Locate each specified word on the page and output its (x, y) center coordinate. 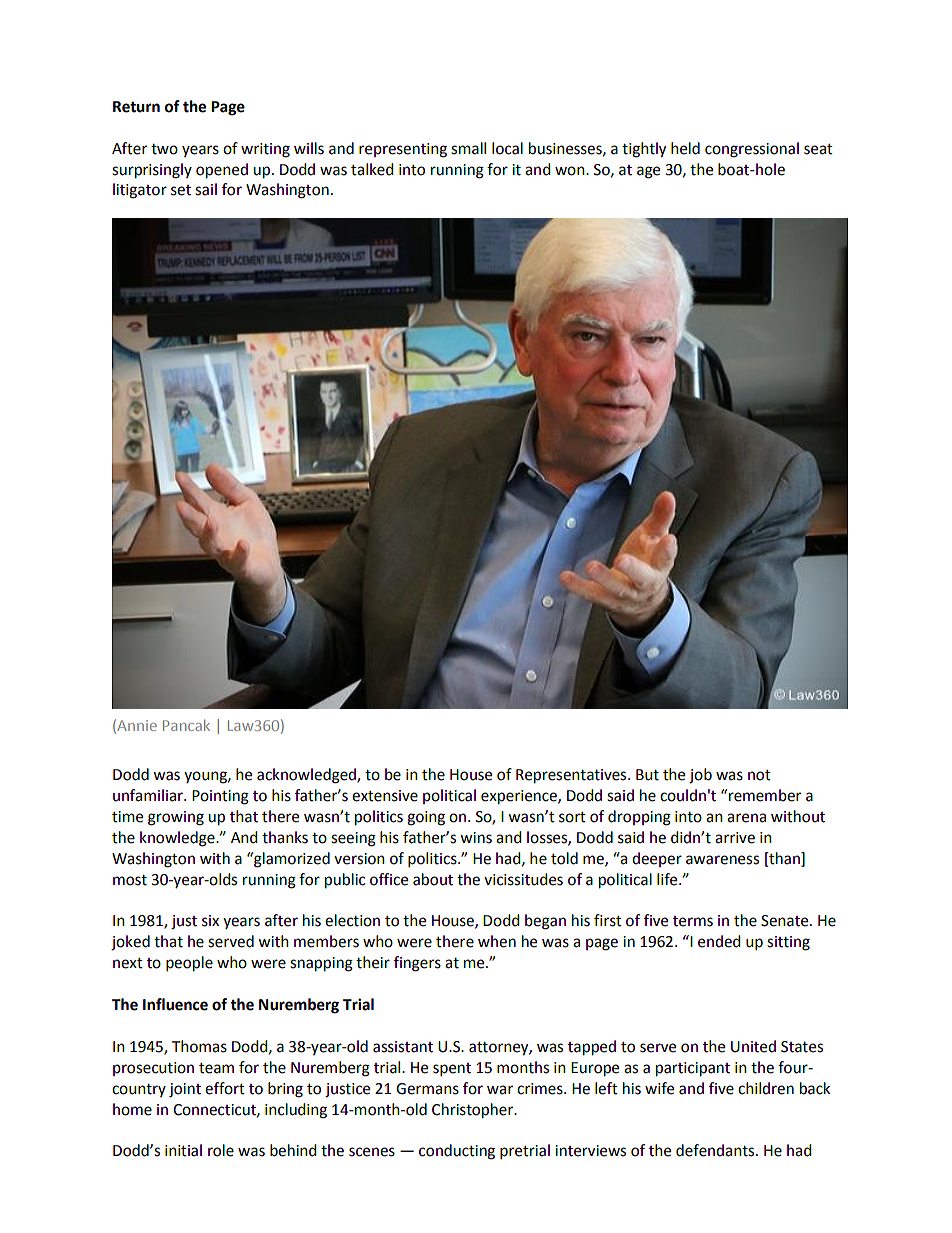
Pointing (220, 797)
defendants (716, 1150)
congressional (752, 150)
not (759, 775)
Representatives (572, 776)
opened (222, 171)
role (221, 1150)
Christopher (474, 1111)
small (468, 148)
